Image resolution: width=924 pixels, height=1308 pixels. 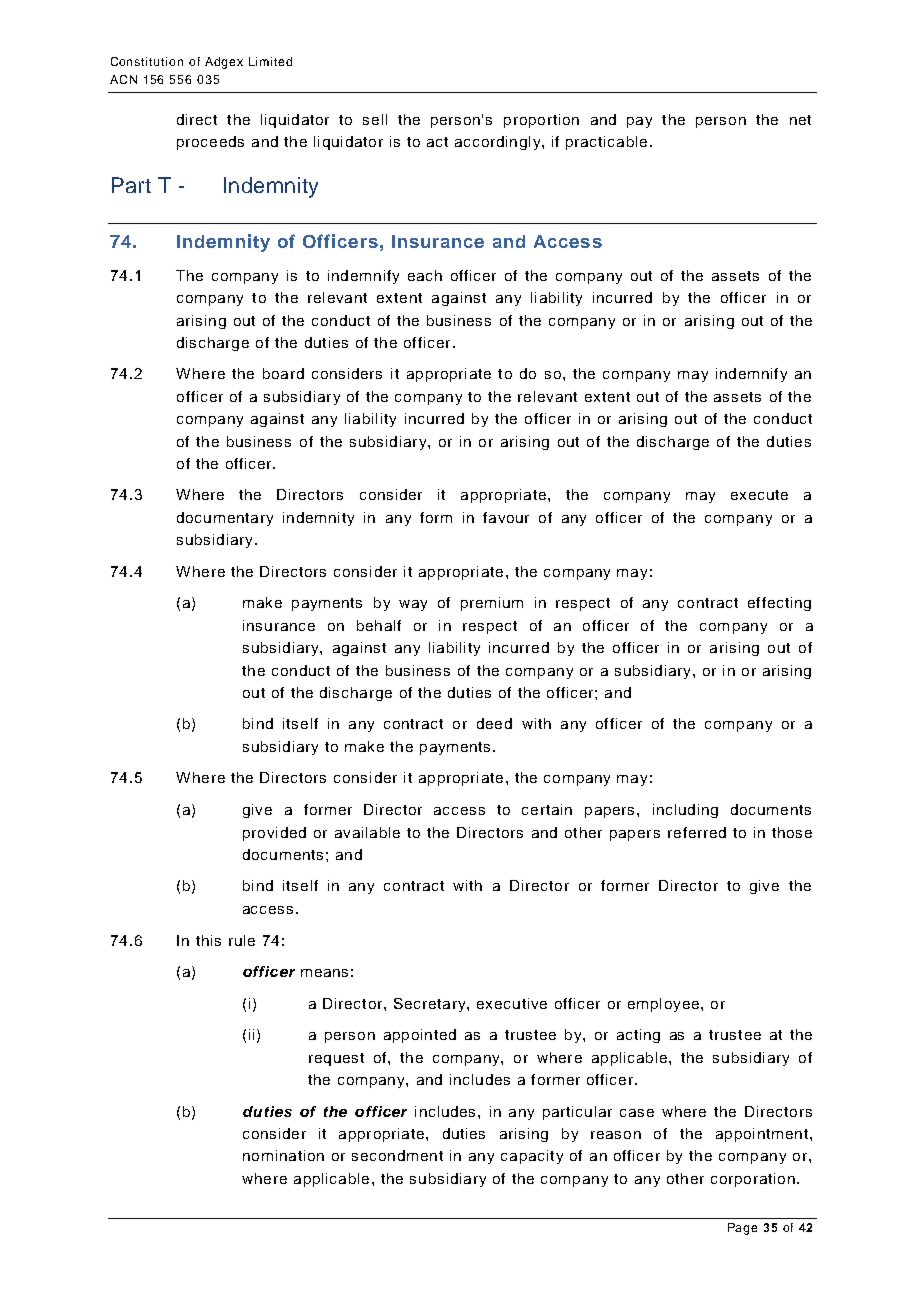 What do you see at coordinates (779, 604) in the page?
I see `effecting` at bounding box center [779, 604].
